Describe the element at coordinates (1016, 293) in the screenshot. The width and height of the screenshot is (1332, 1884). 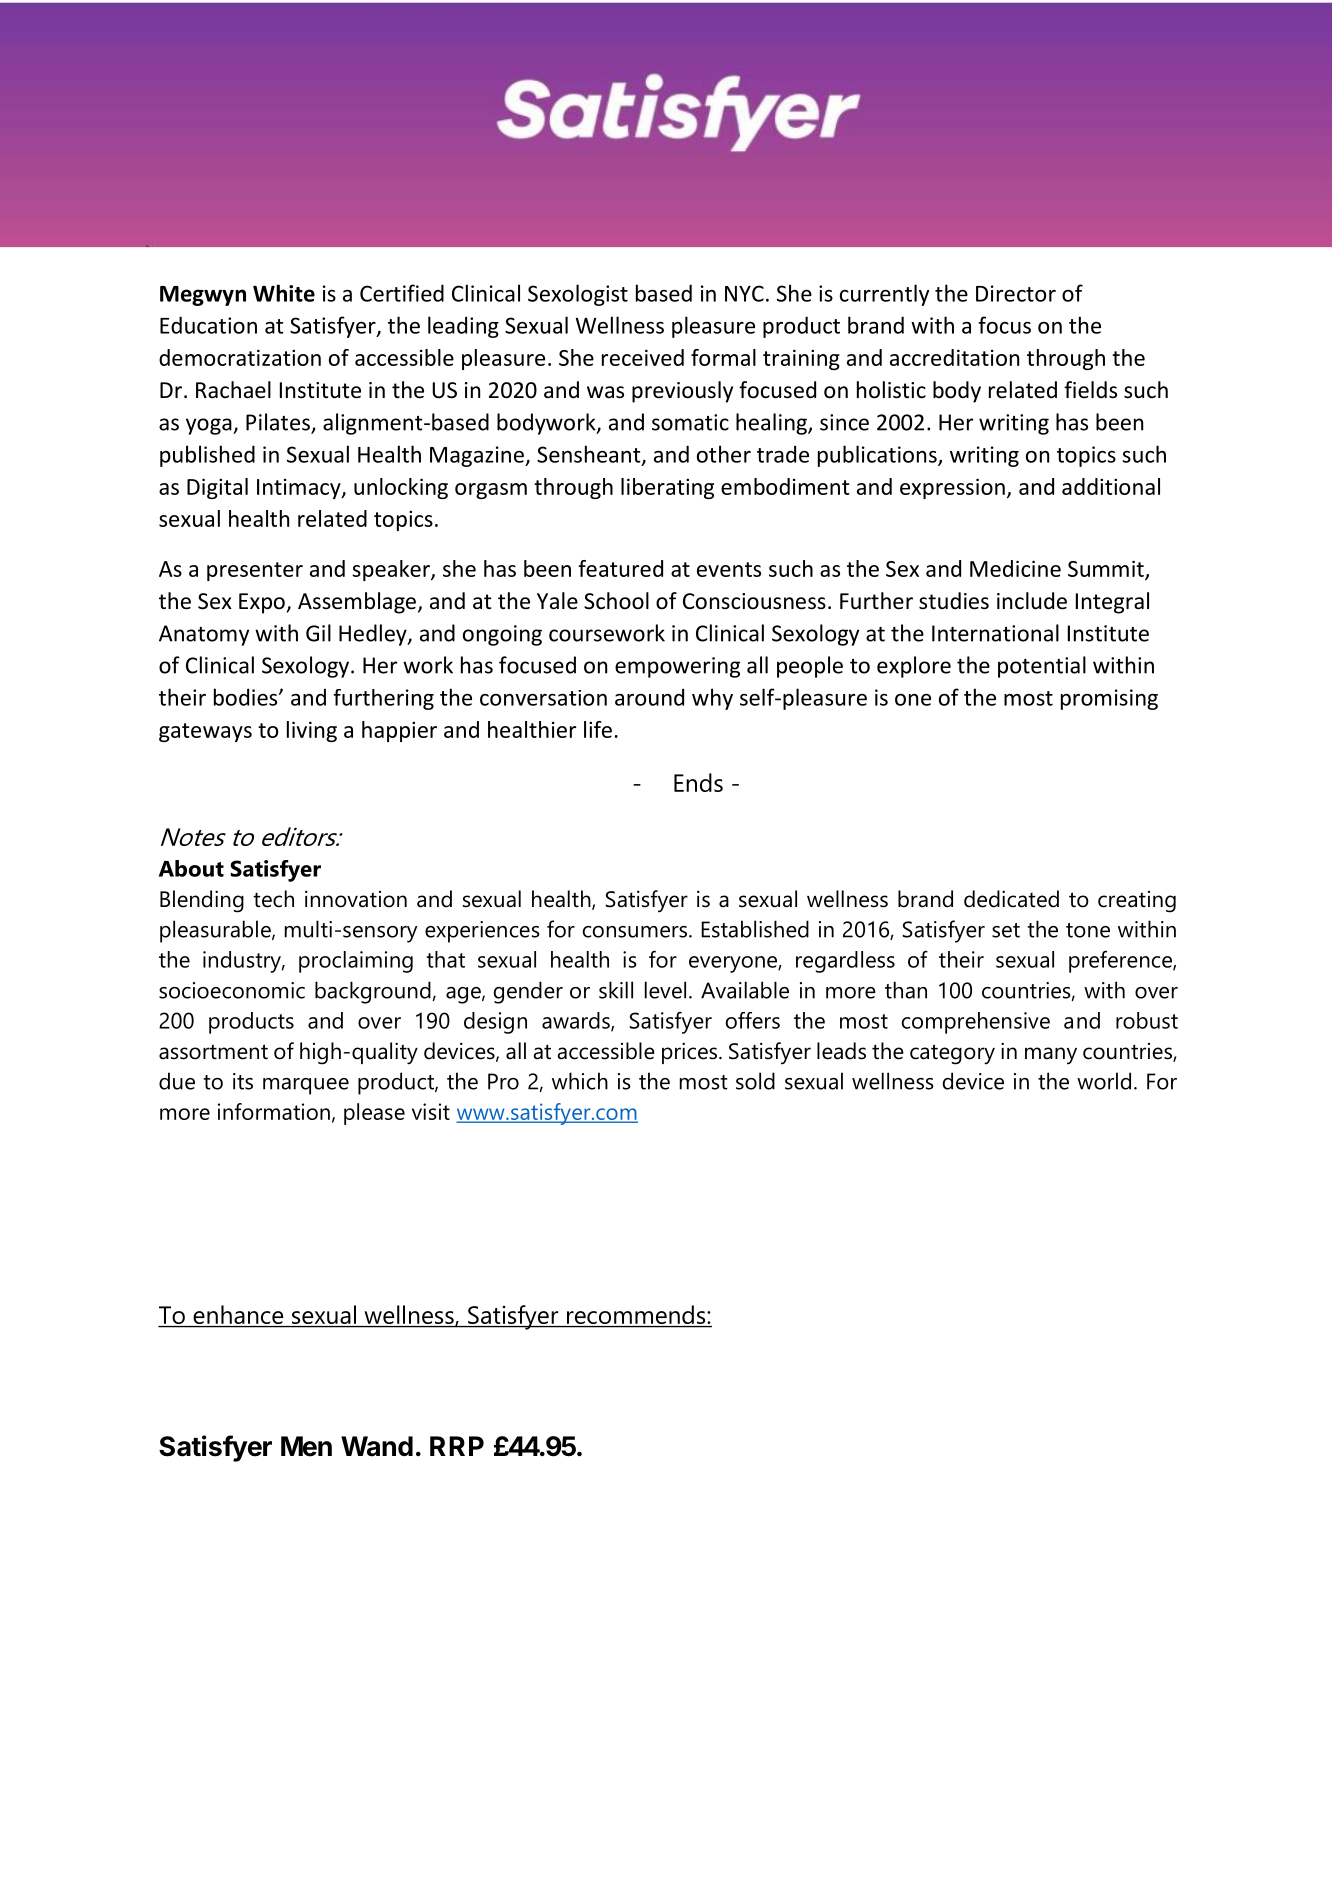
I see `Director` at that location.
